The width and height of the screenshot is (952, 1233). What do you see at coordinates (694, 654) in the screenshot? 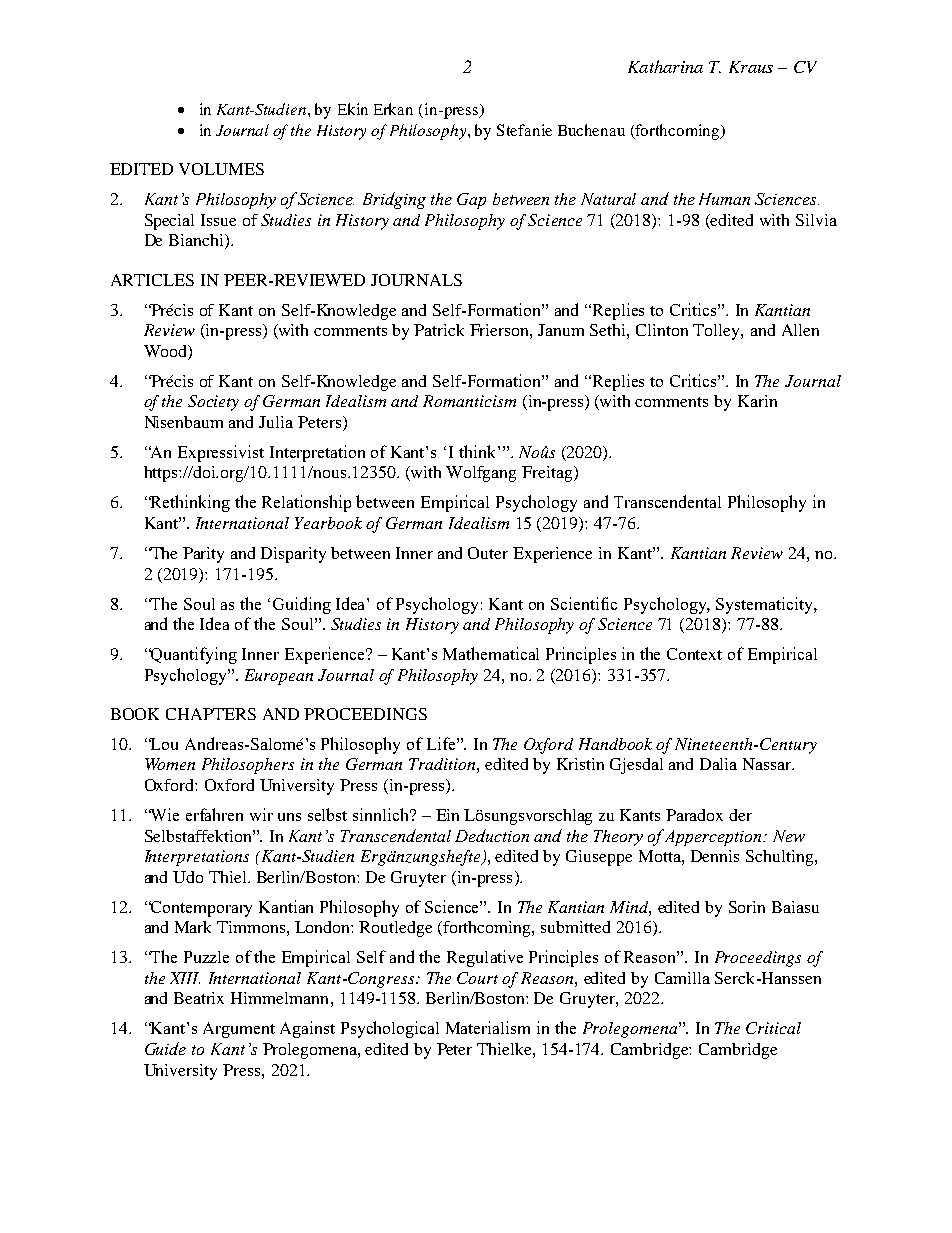
I see `Context` at bounding box center [694, 654].
